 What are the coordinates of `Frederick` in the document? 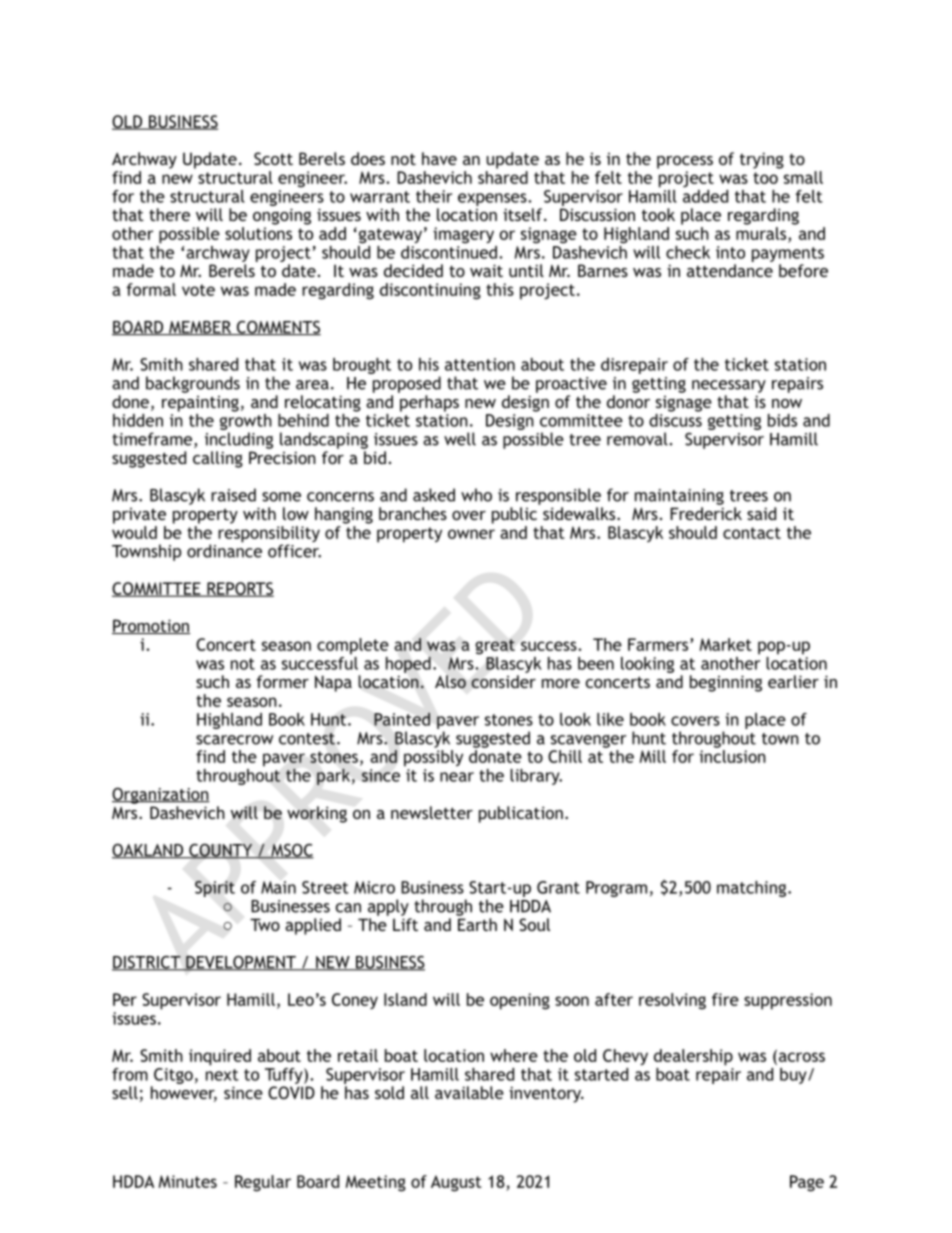 It's located at (706, 513).
